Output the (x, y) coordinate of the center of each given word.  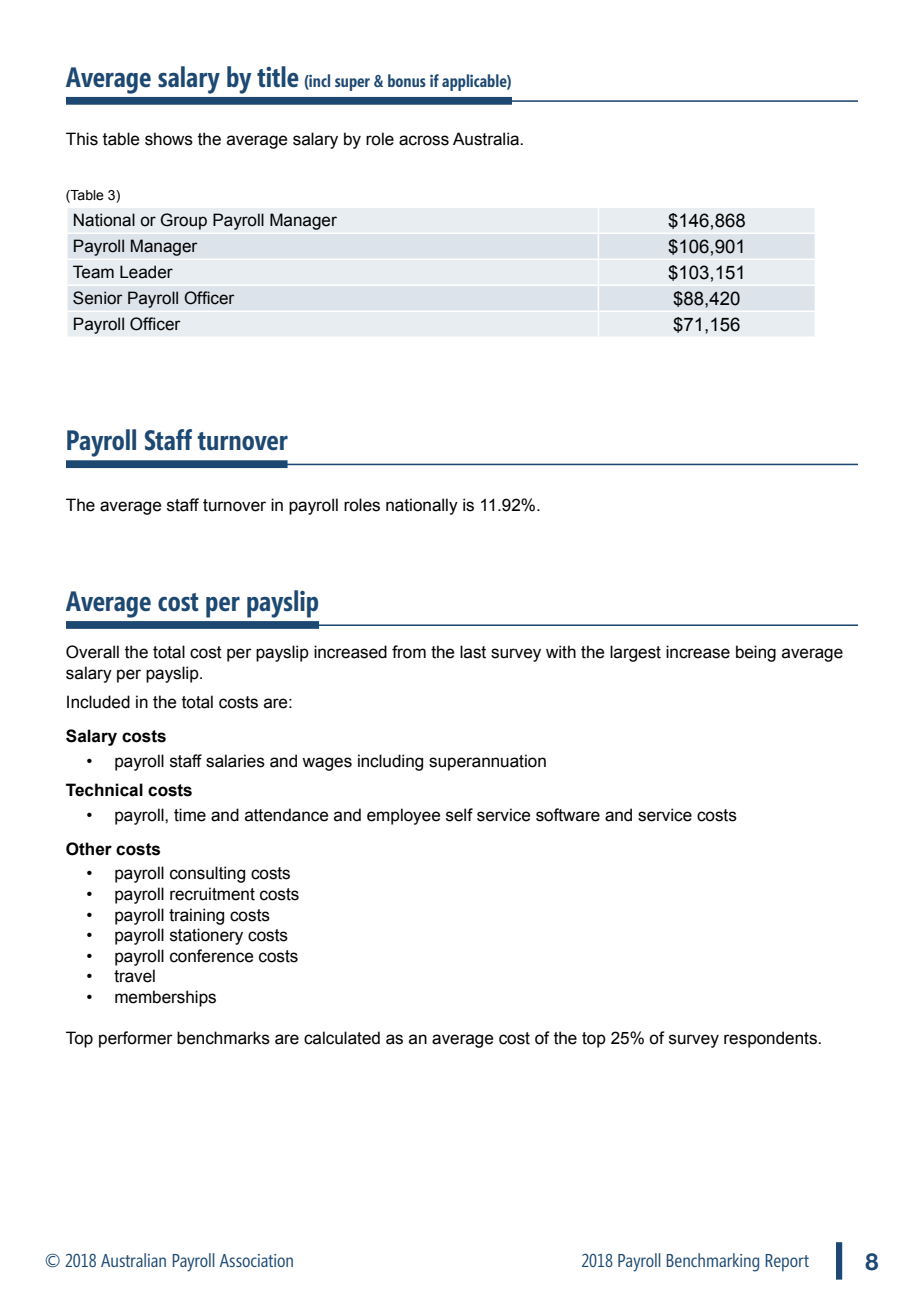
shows (169, 139)
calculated (342, 1038)
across (424, 140)
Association (256, 1260)
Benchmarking (713, 1262)
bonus (407, 80)
